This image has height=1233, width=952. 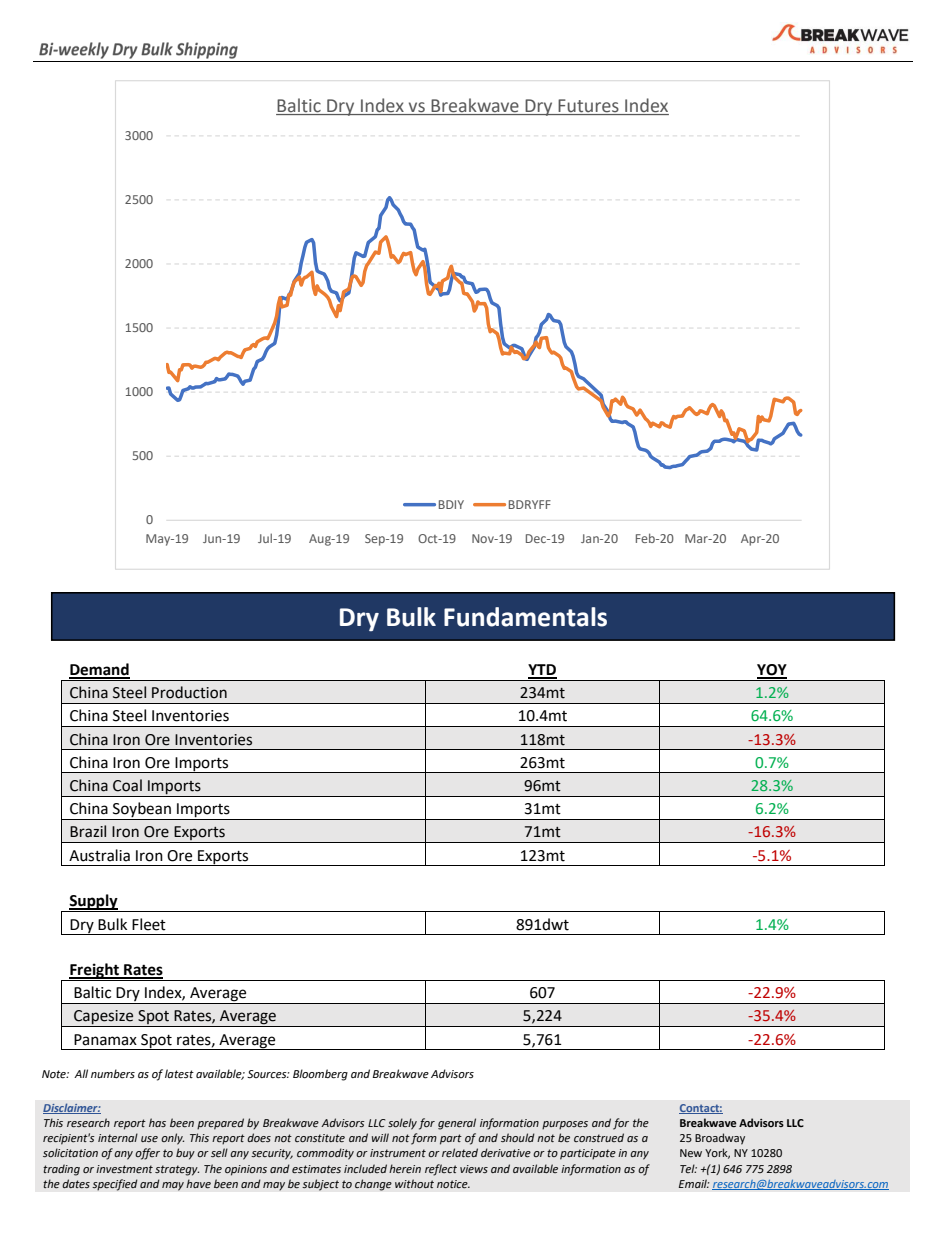 What do you see at coordinates (189, 692) in the image?
I see `Production` at bounding box center [189, 692].
